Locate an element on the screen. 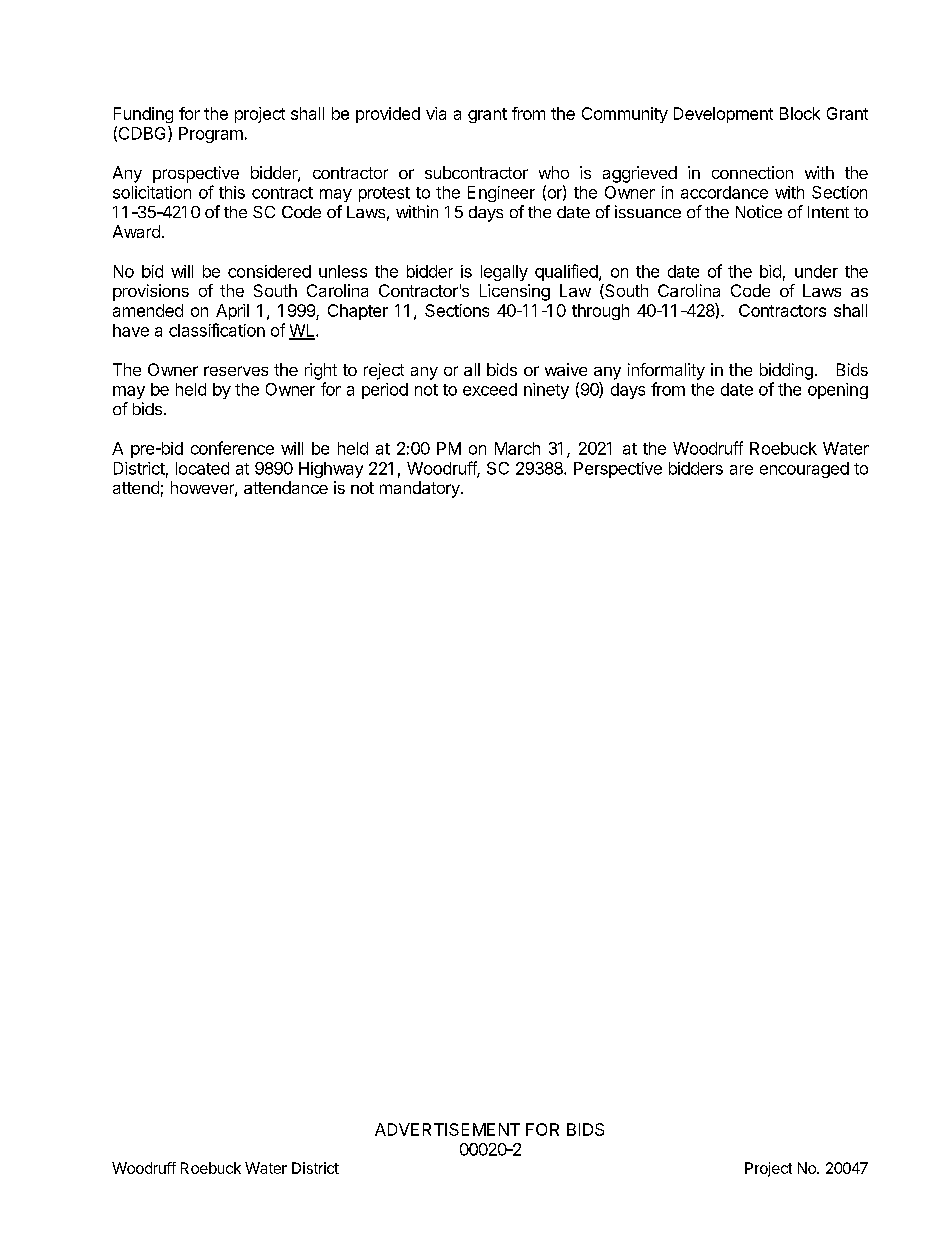 The image size is (952, 1233). March is located at coordinates (517, 448).
